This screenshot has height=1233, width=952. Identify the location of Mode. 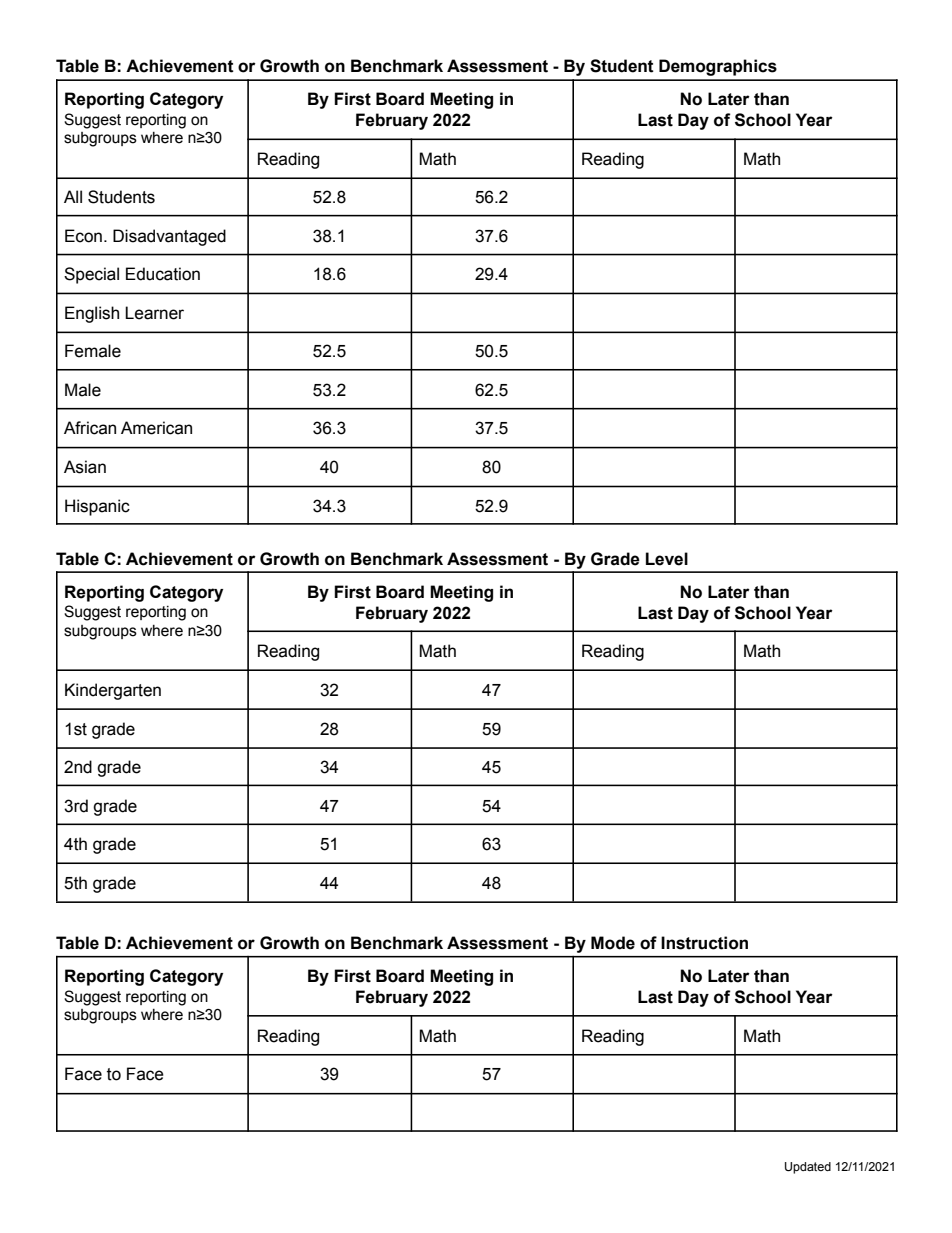
(613, 943).
